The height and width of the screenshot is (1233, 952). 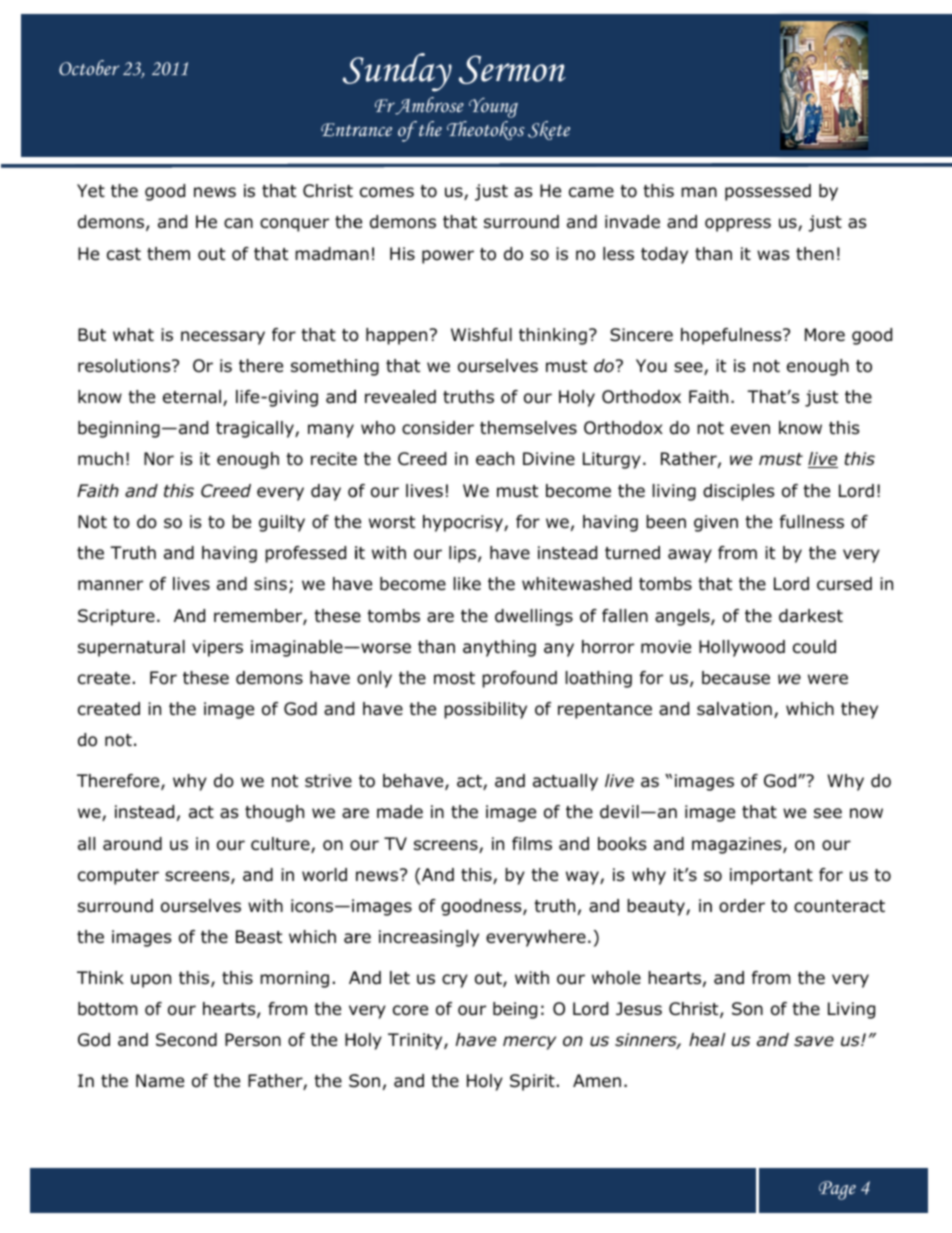 I want to click on vipers, so click(x=217, y=648).
